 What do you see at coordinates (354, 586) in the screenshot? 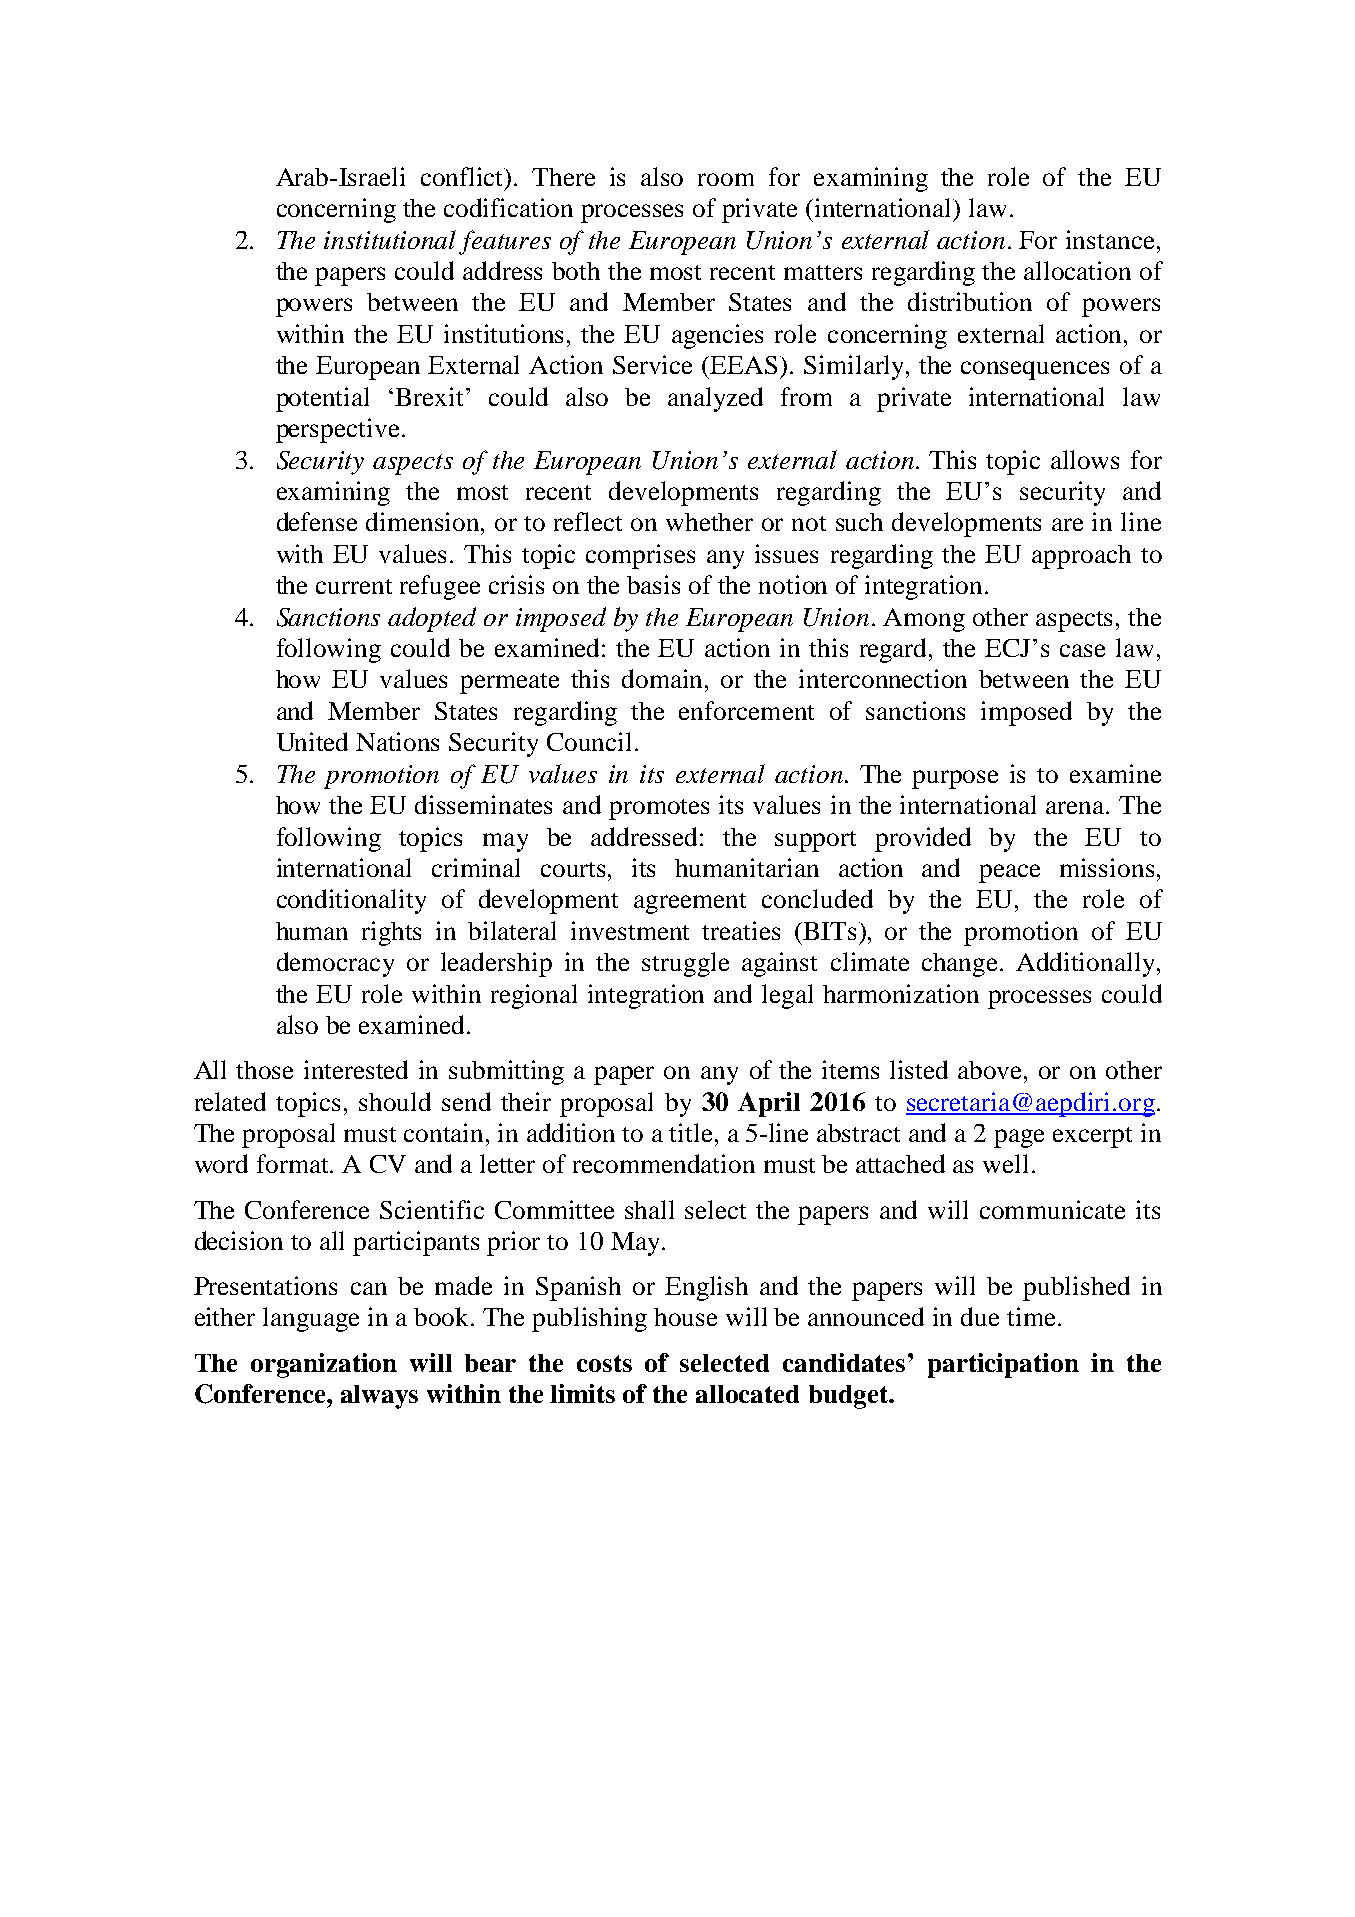
I see `current` at bounding box center [354, 586].
